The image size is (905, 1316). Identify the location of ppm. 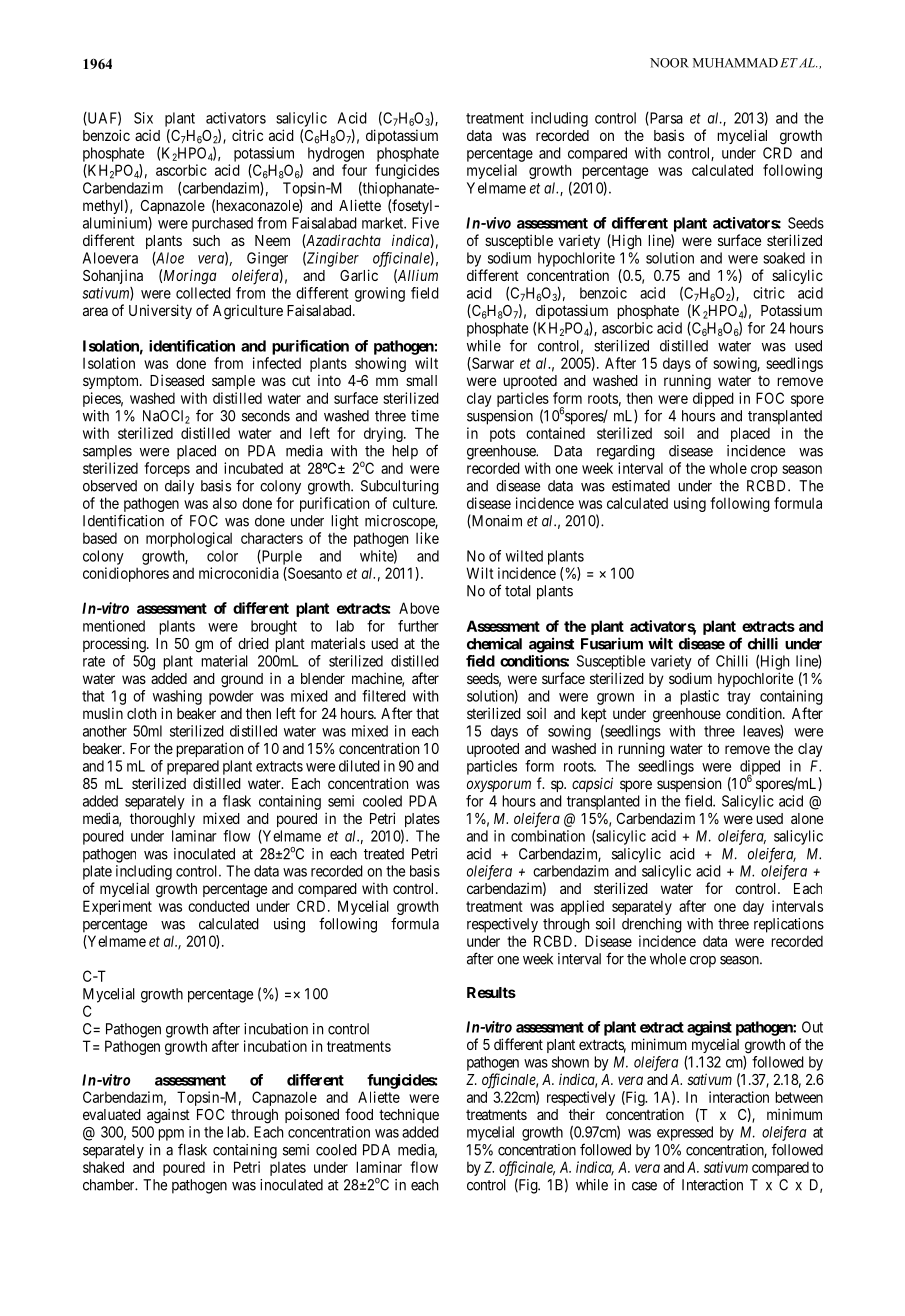
(171, 1135).
